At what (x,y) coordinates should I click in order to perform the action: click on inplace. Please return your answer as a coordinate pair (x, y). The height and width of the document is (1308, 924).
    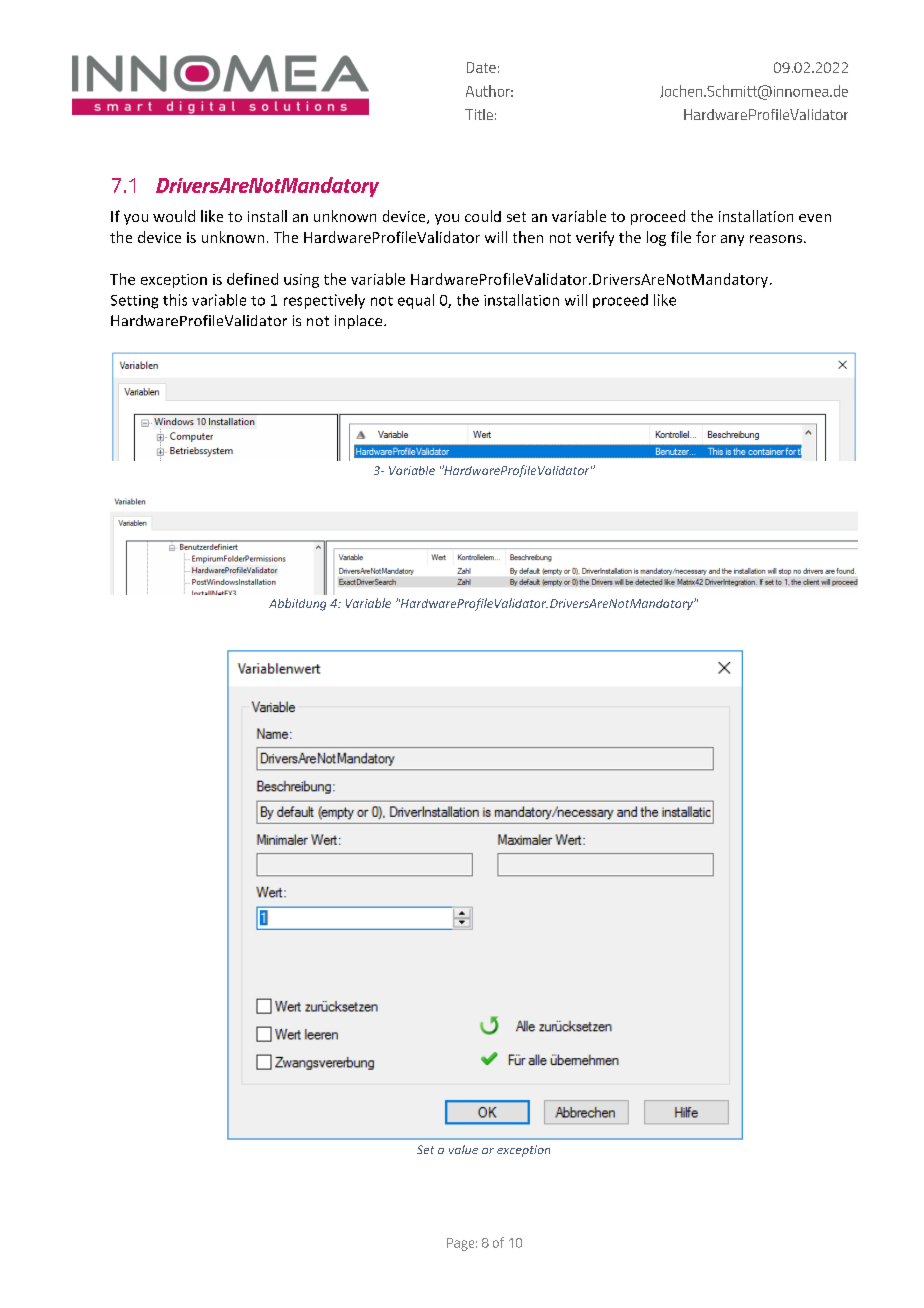
    Looking at the image, I should click on (360, 322).
